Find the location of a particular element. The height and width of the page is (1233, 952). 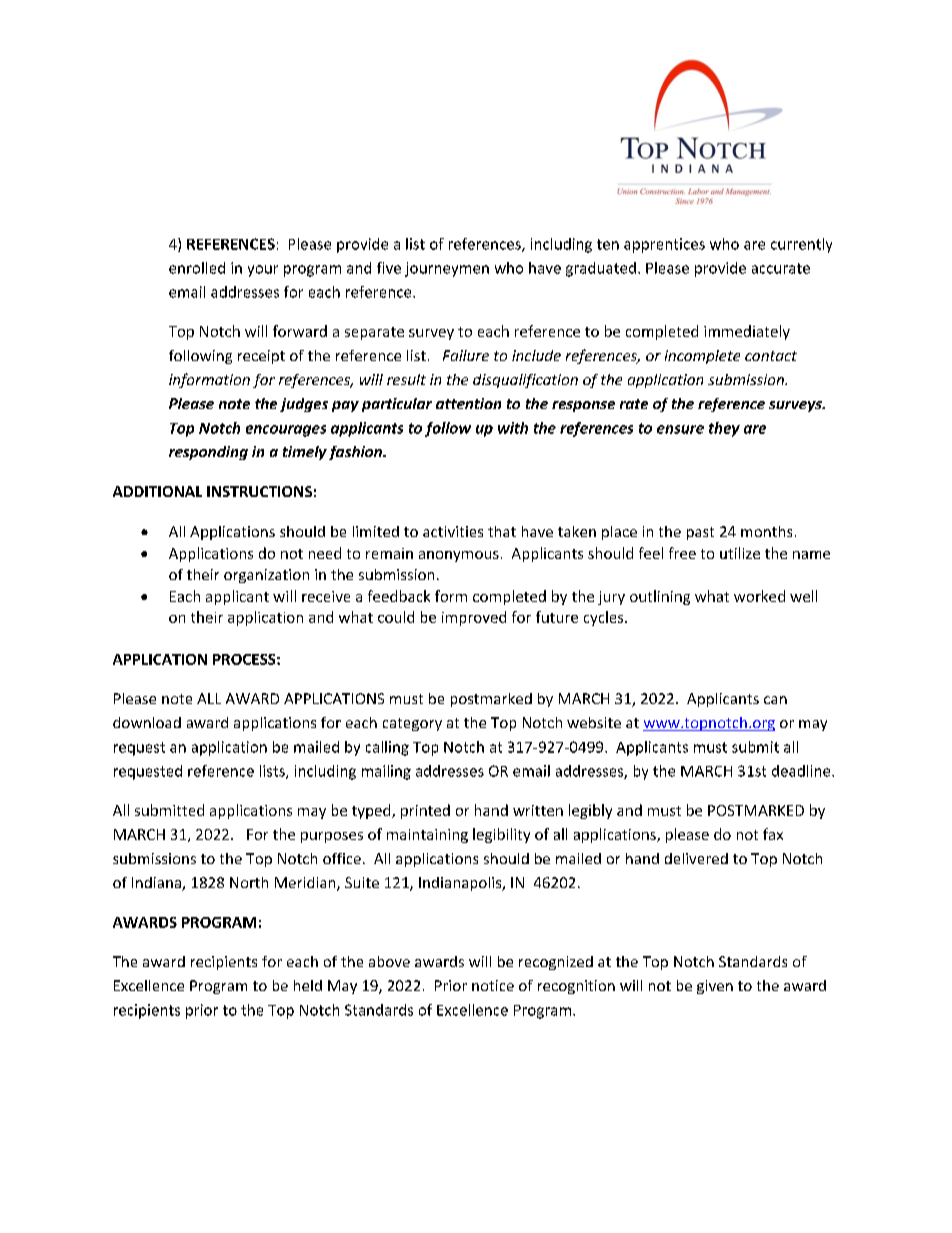

download is located at coordinates (147, 722).
